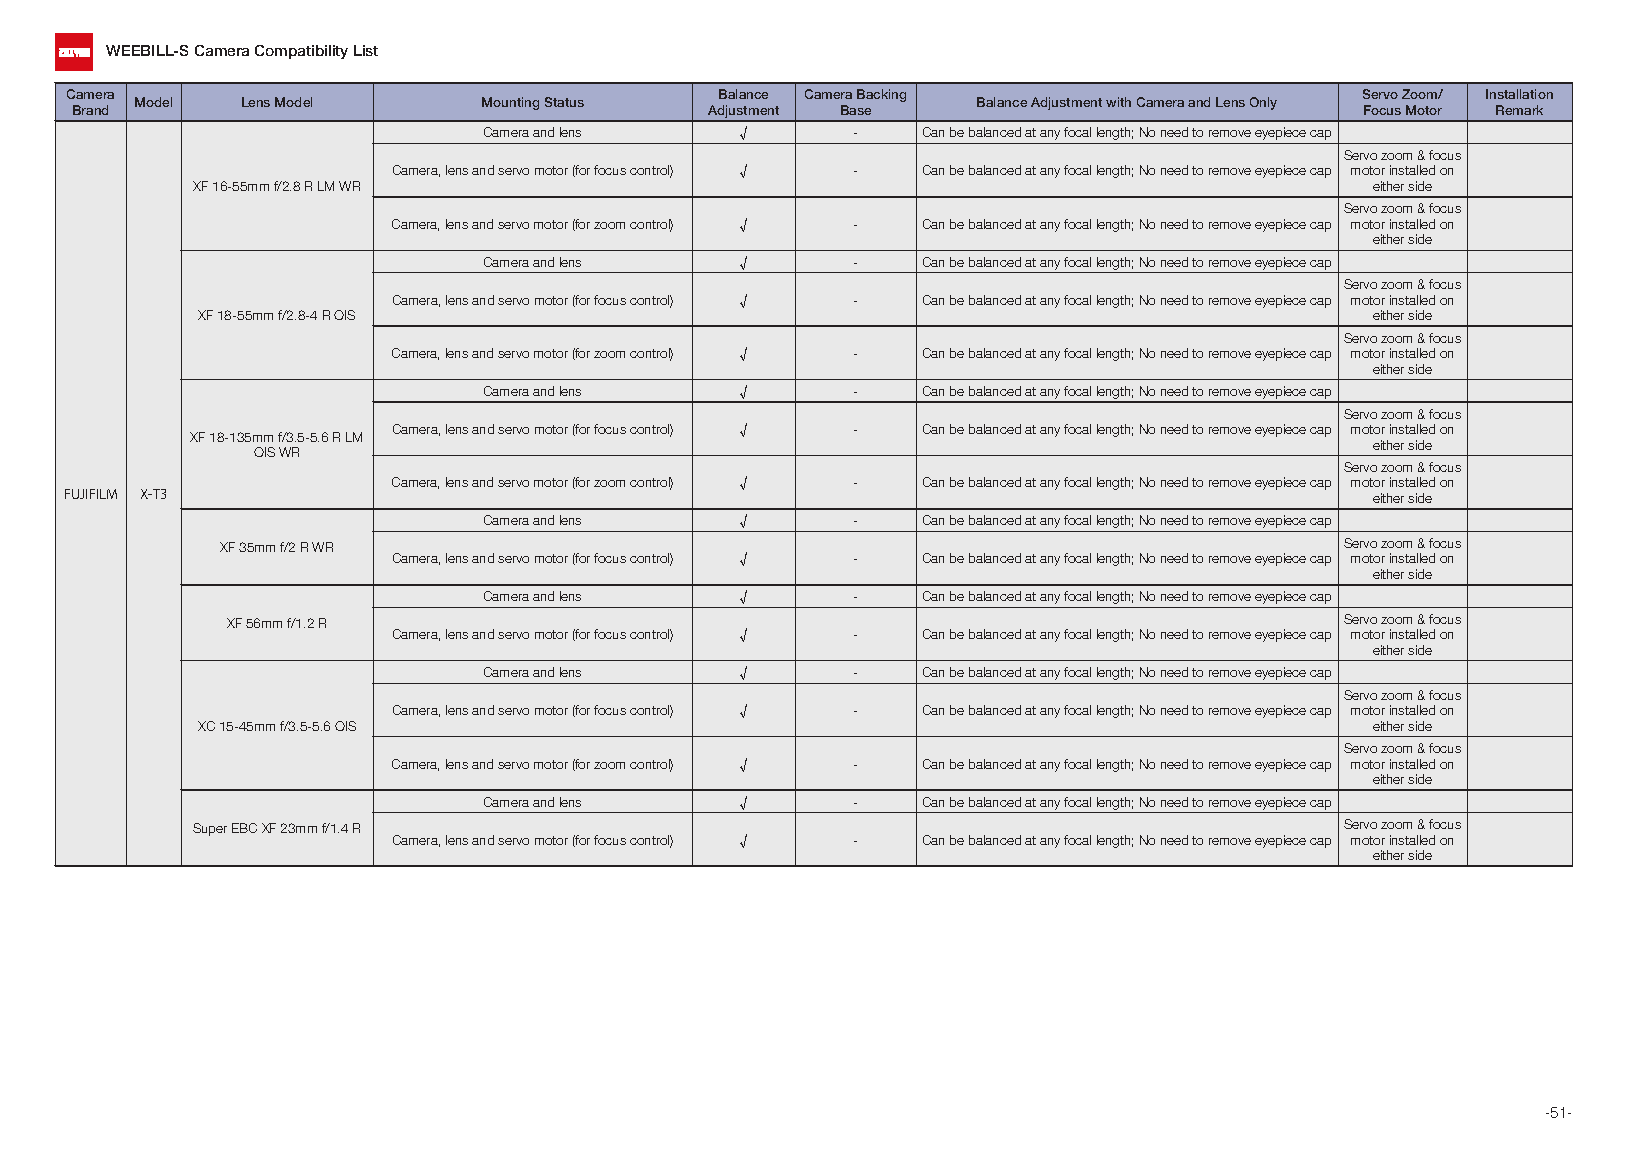 This screenshot has width=1628, height=1151. Describe the element at coordinates (881, 95) in the screenshot. I see `Backing` at that location.
